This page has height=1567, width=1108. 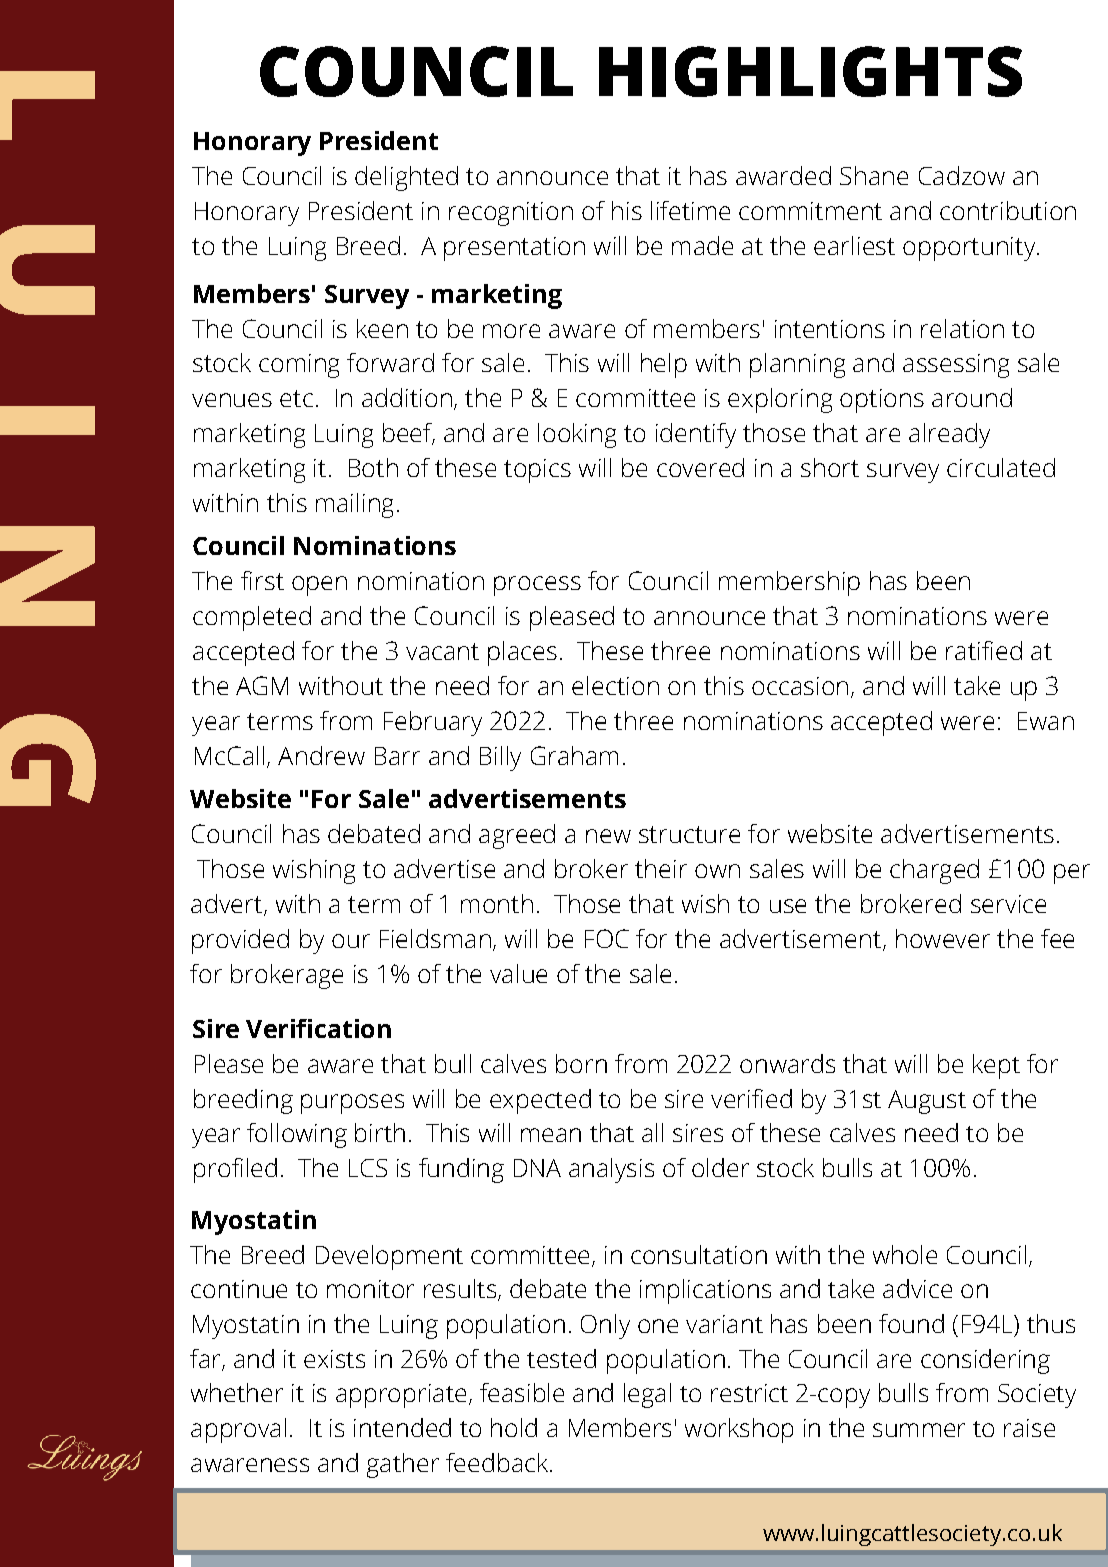 I want to click on Ewan, so click(x=1046, y=721).
